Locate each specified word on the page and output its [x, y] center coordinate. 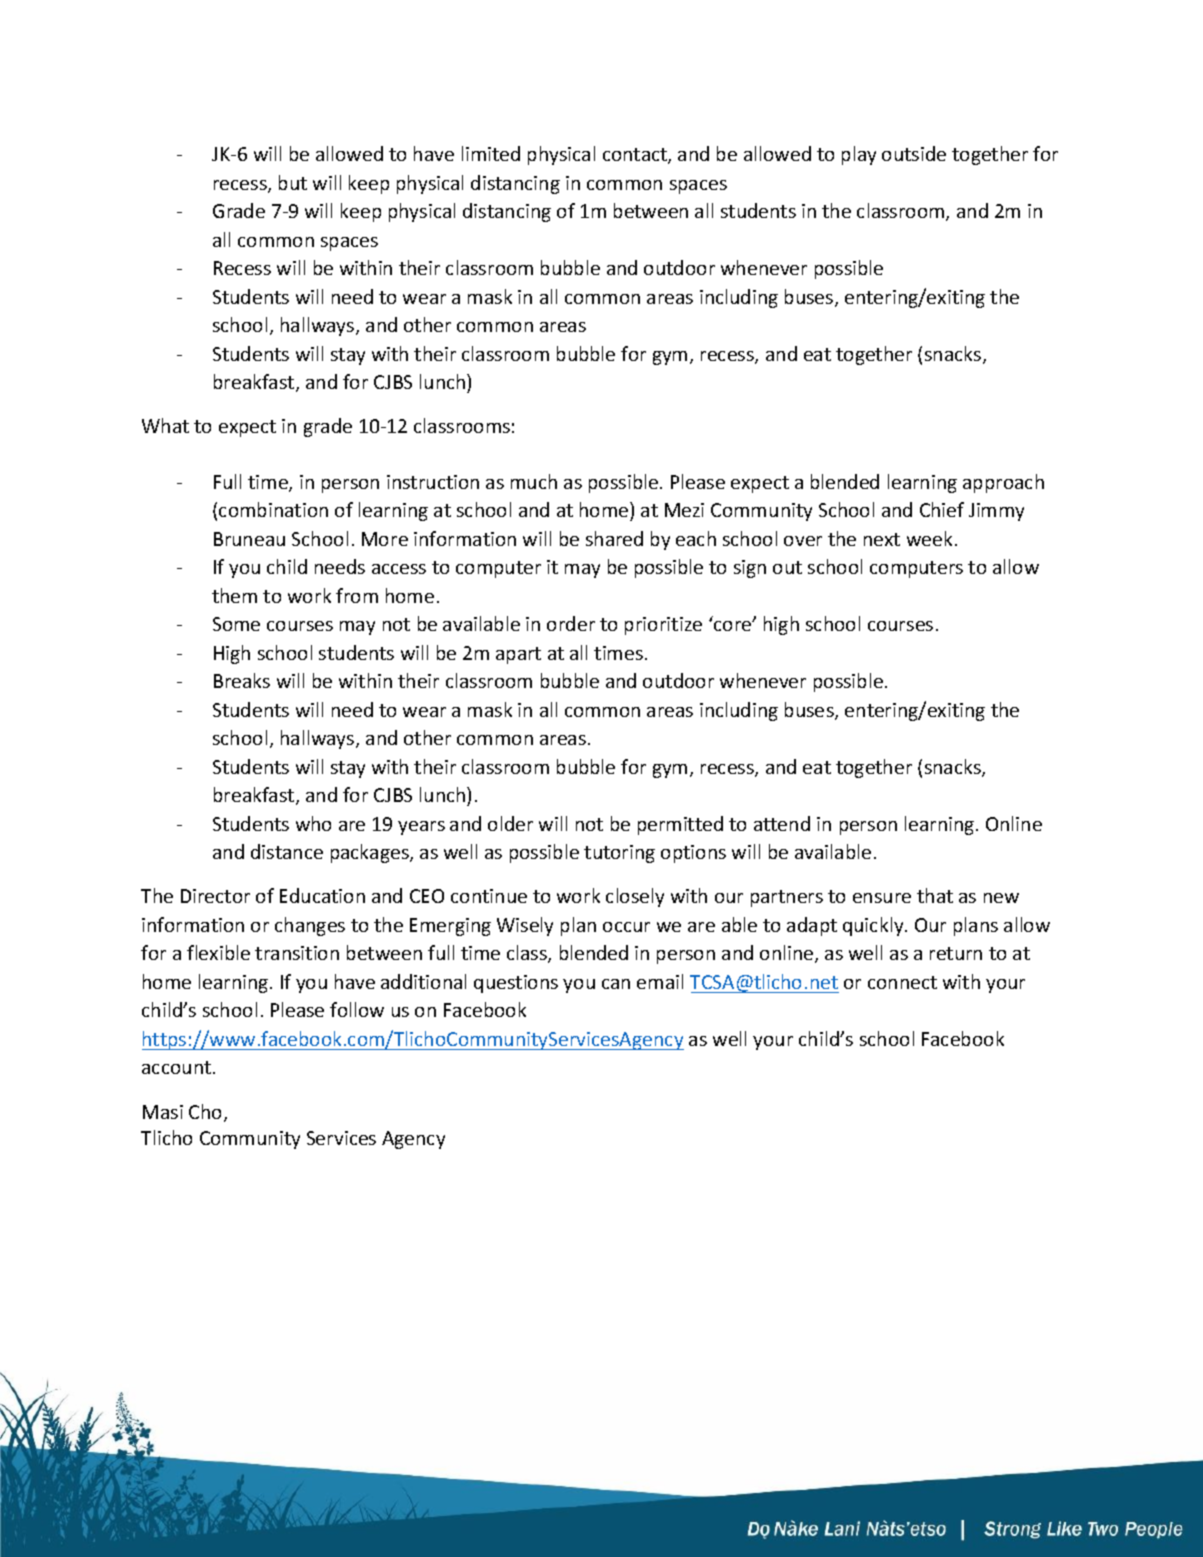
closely [635, 897]
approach [1003, 483]
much [534, 481]
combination [273, 509]
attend [782, 823]
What [165, 425]
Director [215, 896]
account [178, 1067]
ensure [882, 898]
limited [491, 153]
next [882, 539]
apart [518, 655]
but [293, 182]
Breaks [242, 680]
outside [914, 153]
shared [614, 538]
